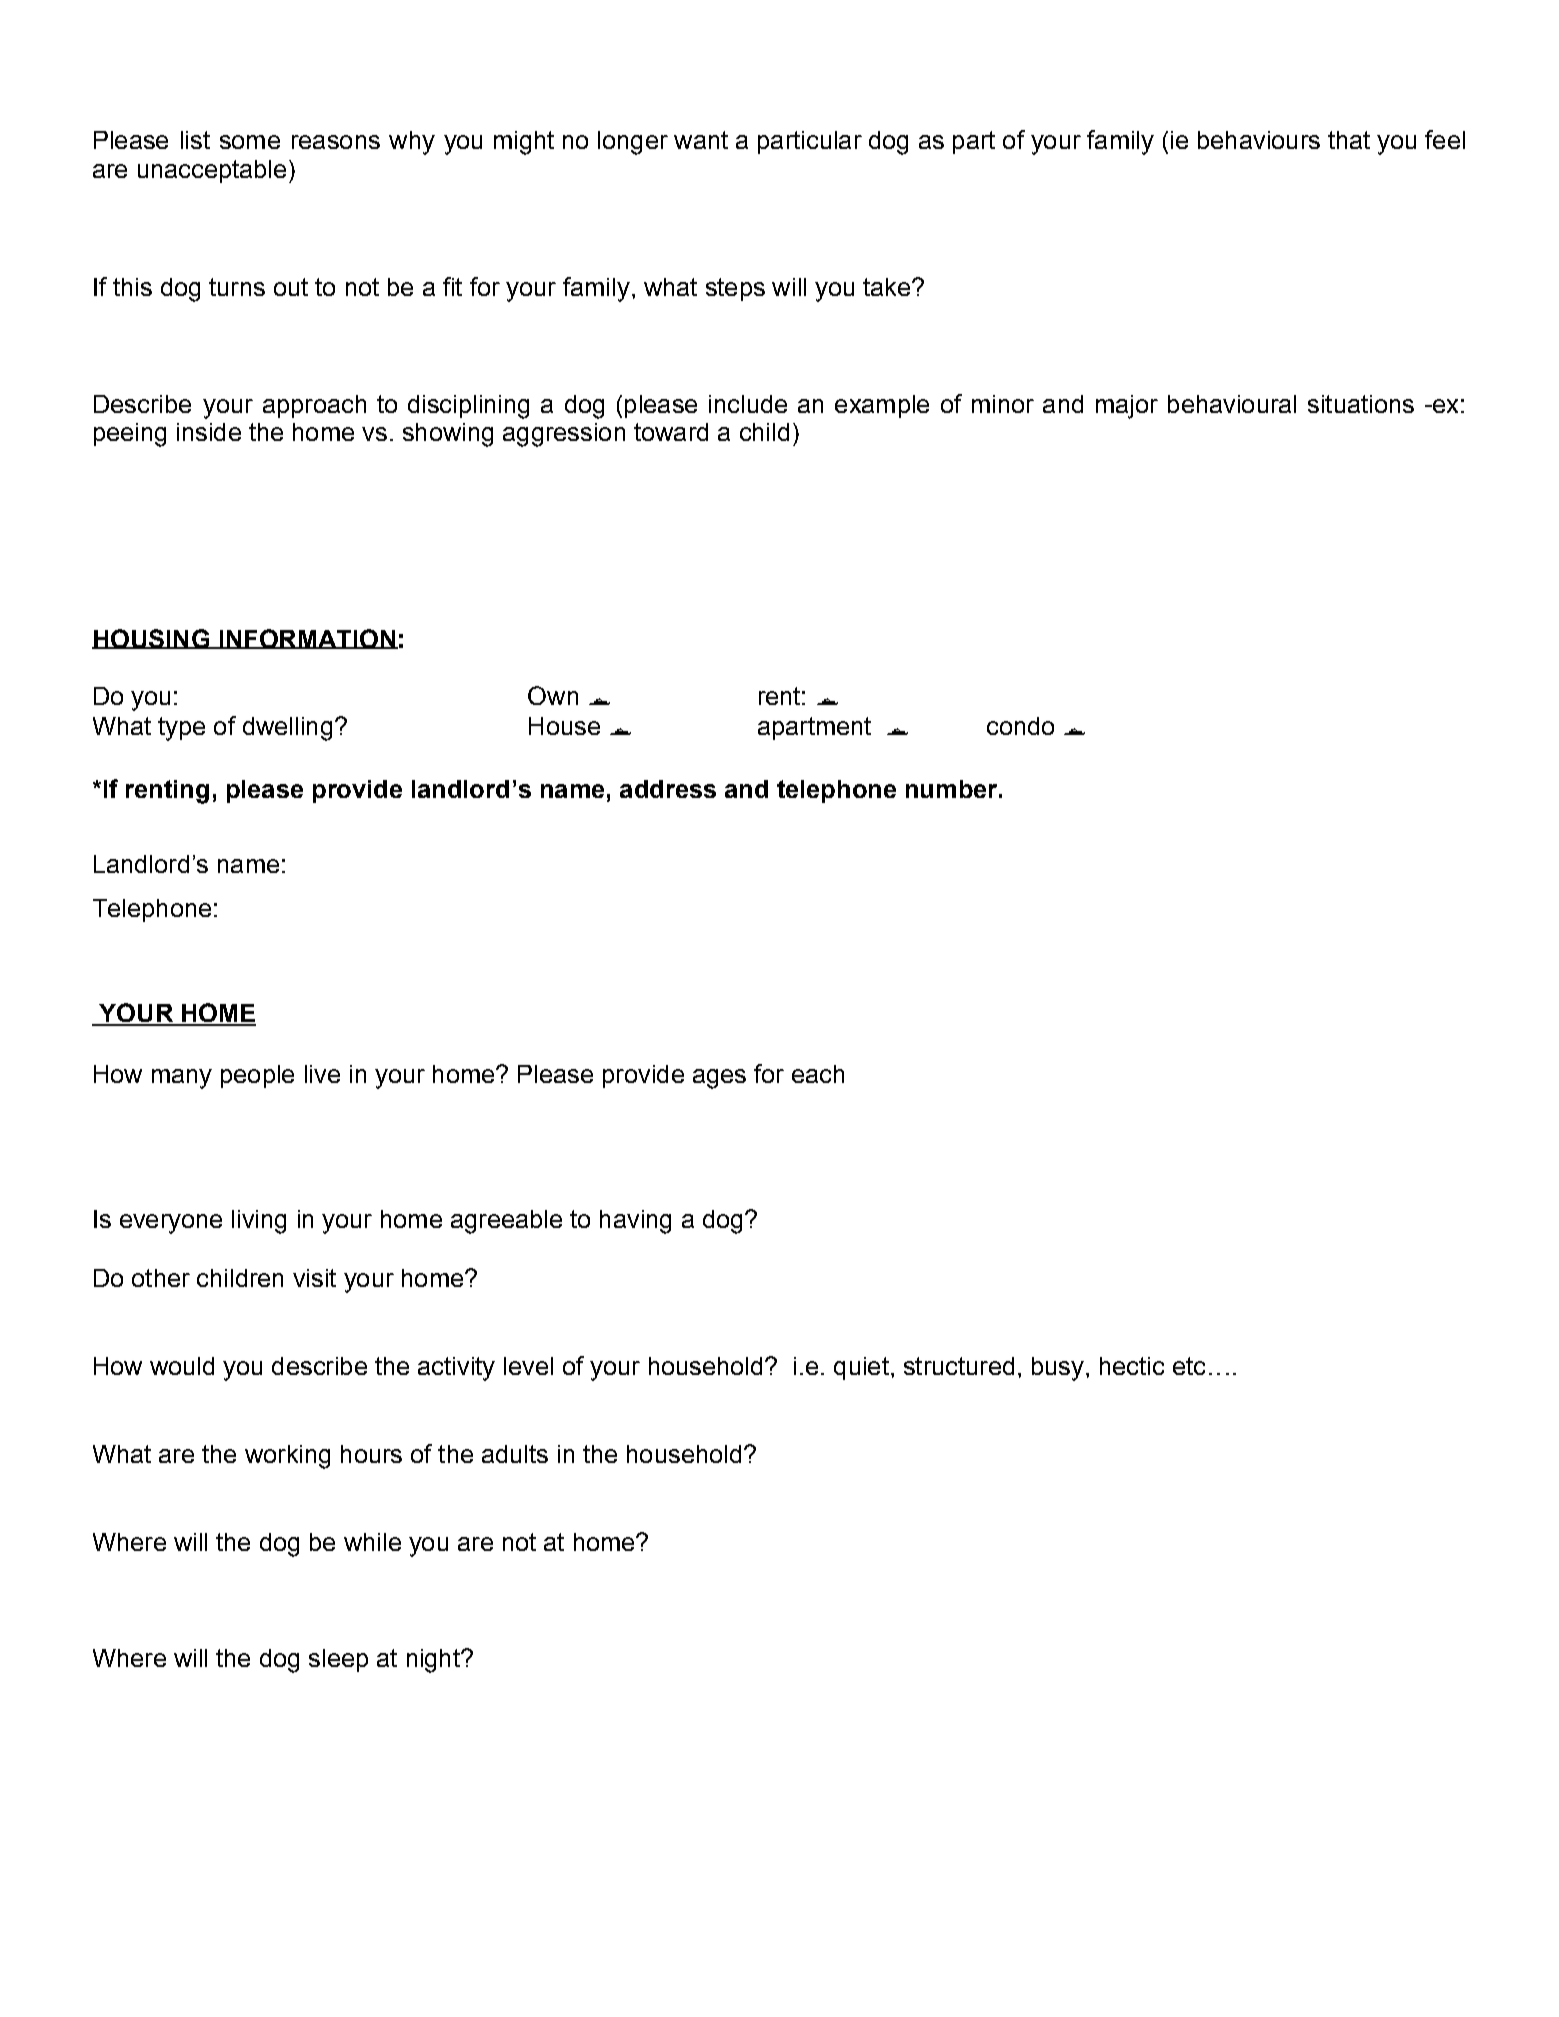 Image resolution: width=1559 pixels, height=2017 pixels. Describe the element at coordinates (1020, 726) in the screenshot. I see `condo` at that location.
